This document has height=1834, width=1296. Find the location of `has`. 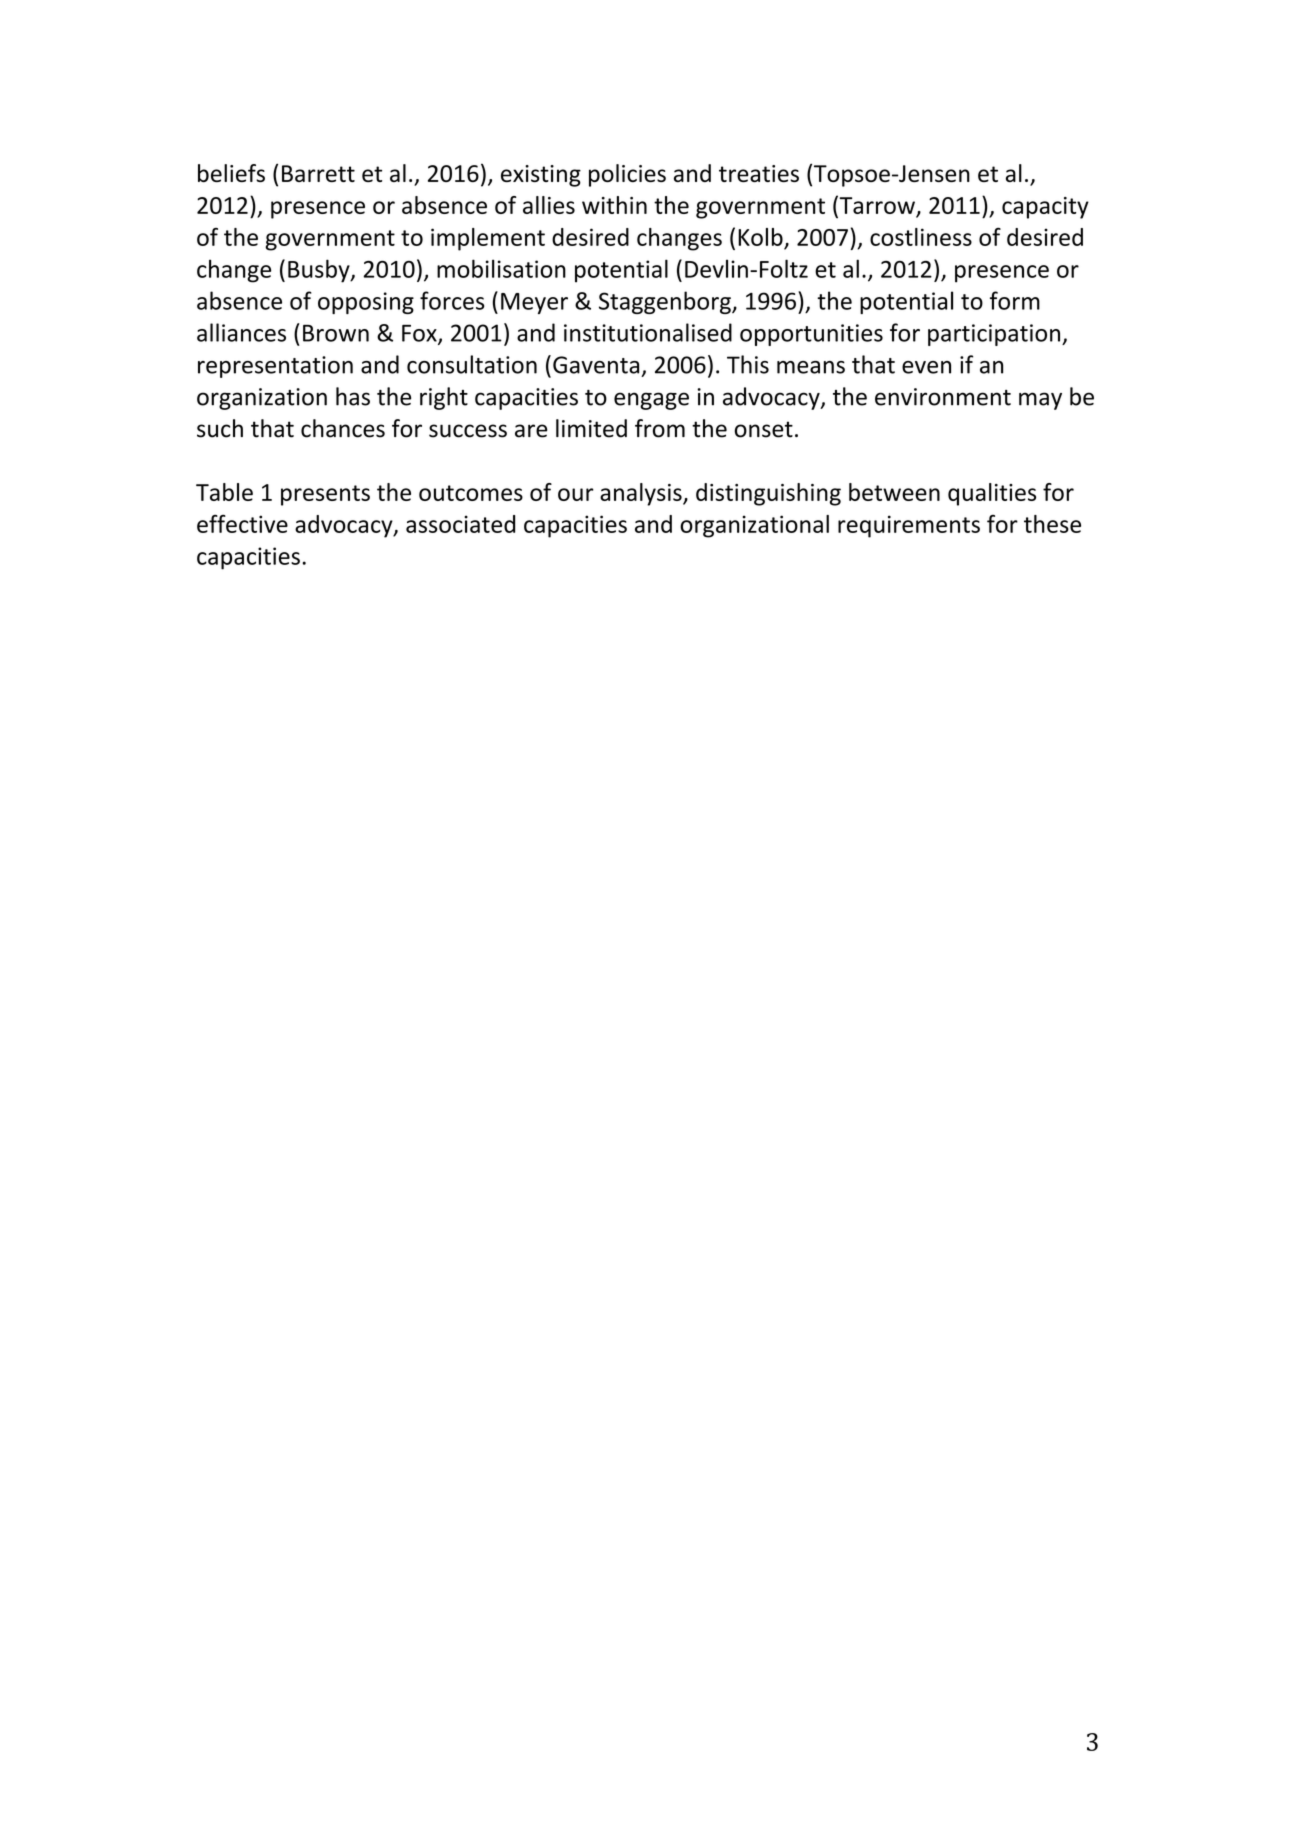

has is located at coordinates (353, 396).
